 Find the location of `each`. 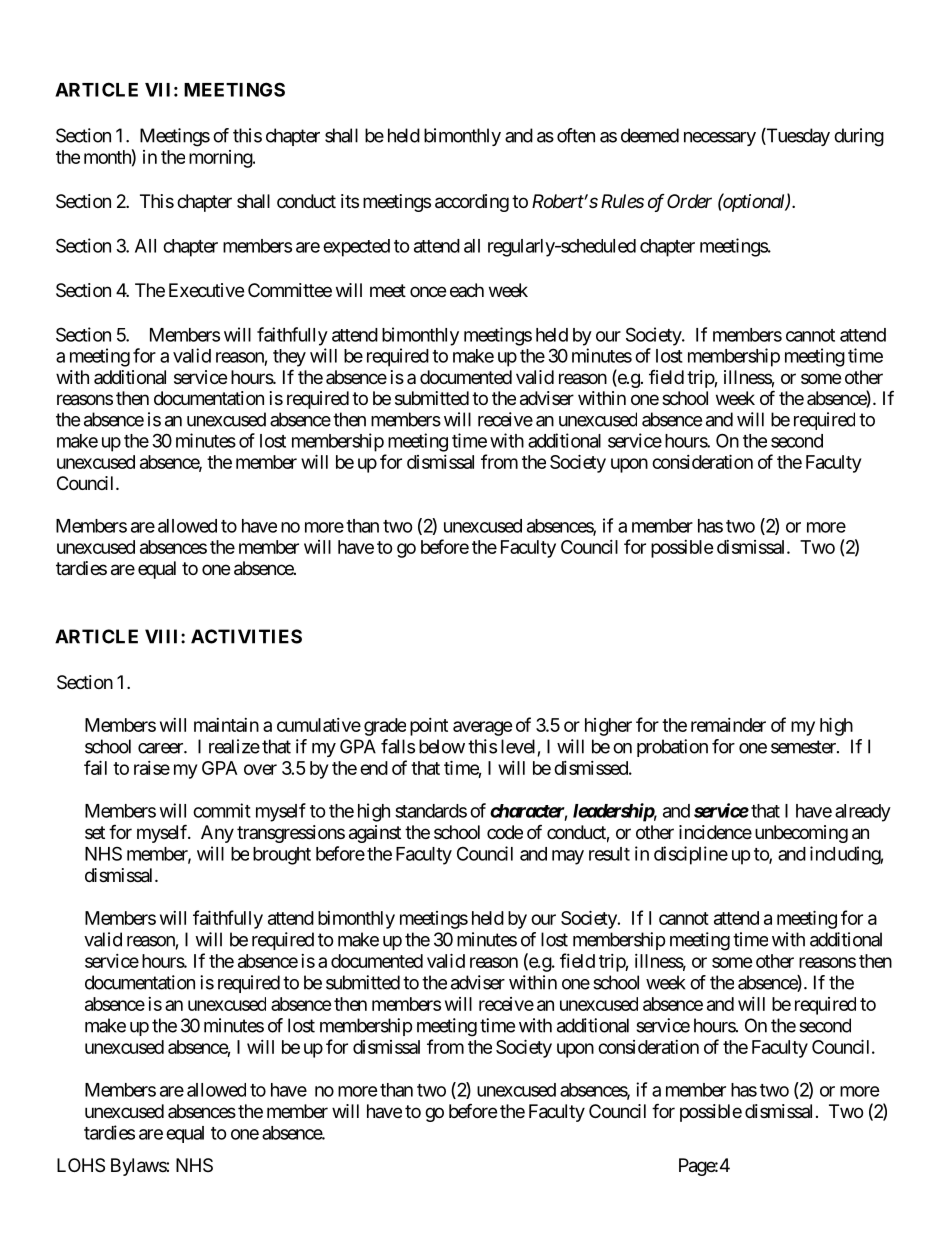

each is located at coordinates (467, 290).
